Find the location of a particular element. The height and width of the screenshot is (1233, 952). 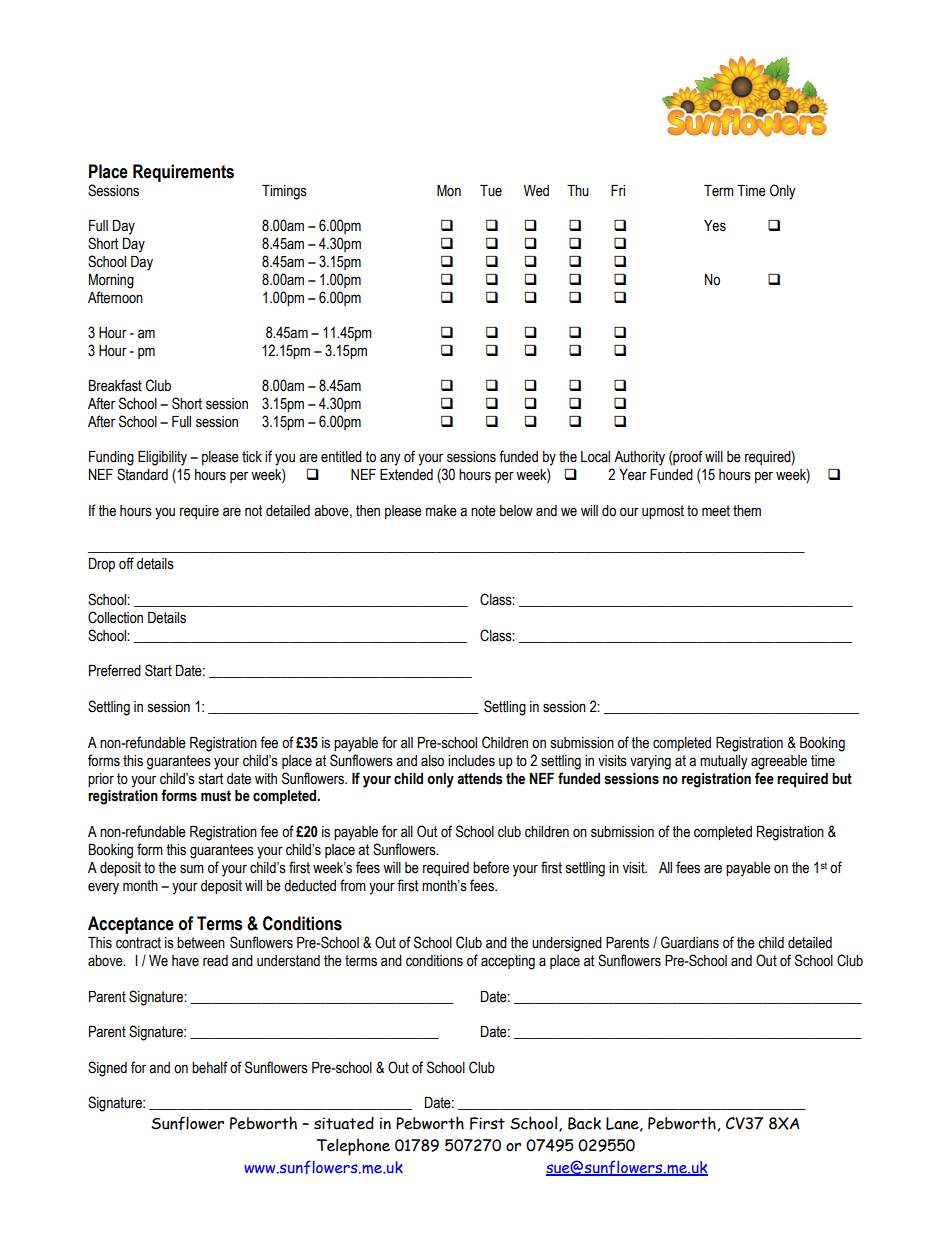

Tue is located at coordinates (491, 191).
